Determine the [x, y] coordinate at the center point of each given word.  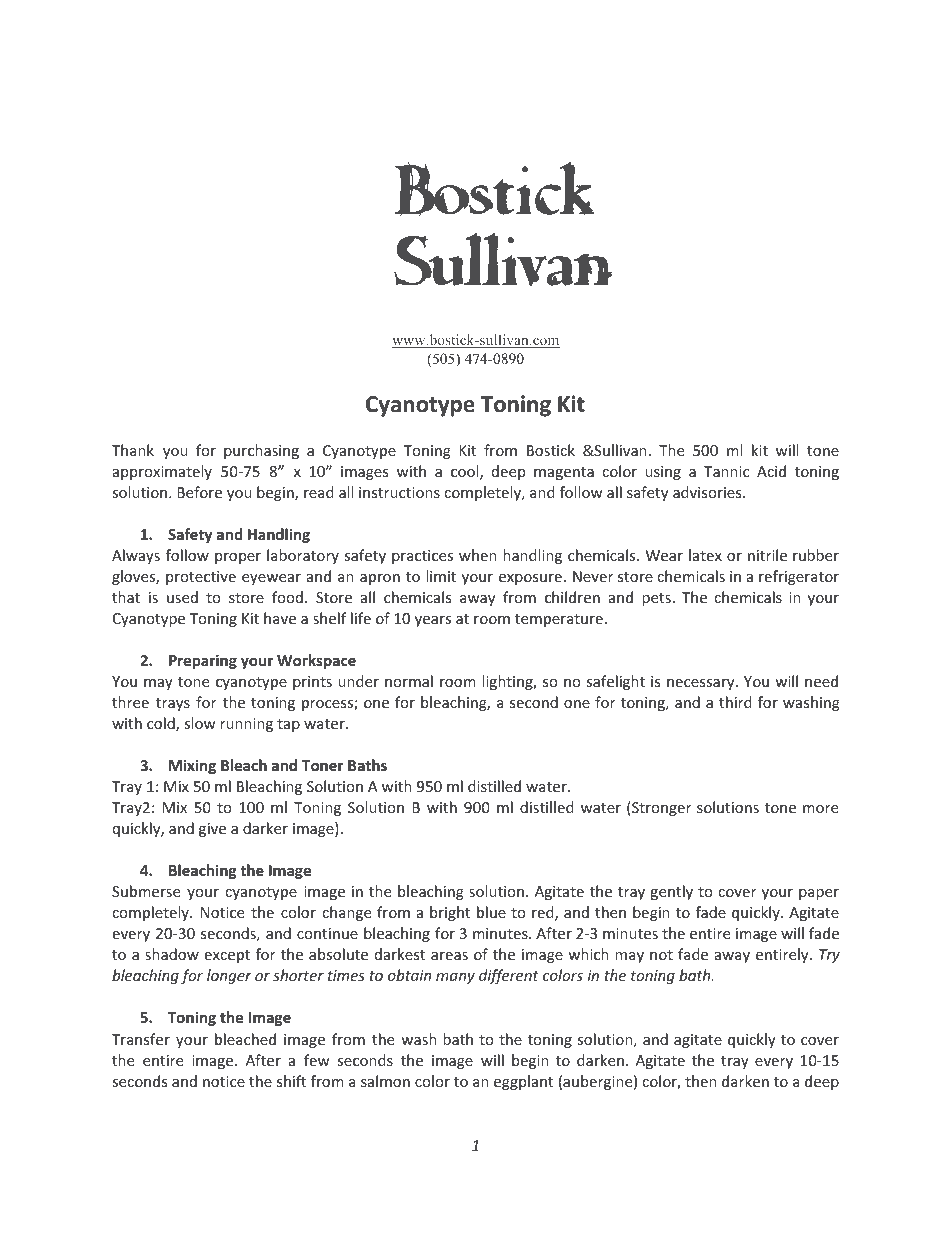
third [735, 702]
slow [200, 723]
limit [441, 576]
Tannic [726, 471]
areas [449, 956]
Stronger [660, 808]
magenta [564, 473]
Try [829, 956]
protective [201, 578]
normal [409, 681]
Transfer [141, 1039]
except [227, 956]
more [820, 809]
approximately [162, 472]
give [212, 830]
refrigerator [799, 577]
